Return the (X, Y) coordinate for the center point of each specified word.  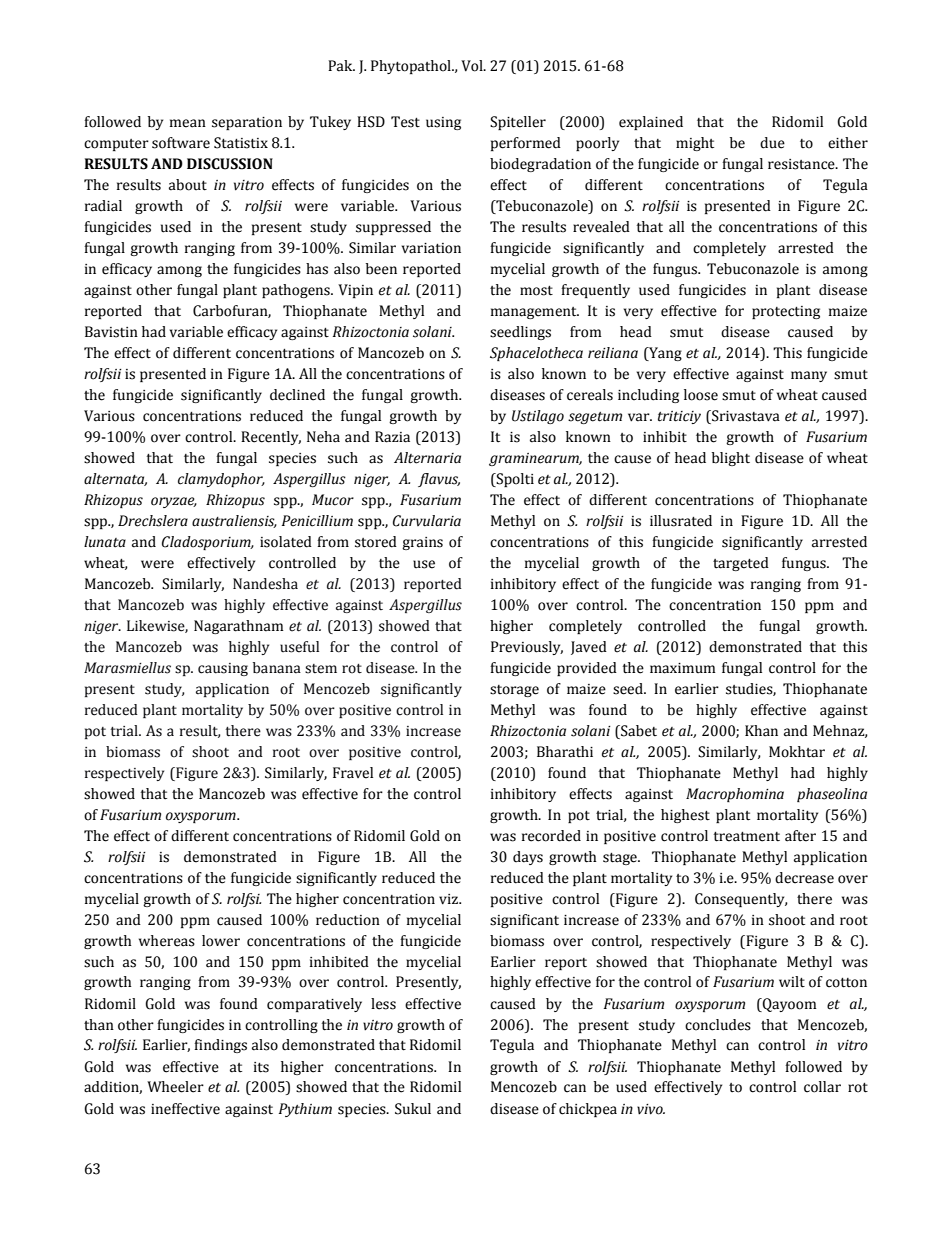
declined (297, 395)
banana (277, 668)
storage (514, 691)
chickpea (588, 1110)
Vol (473, 66)
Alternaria (427, 458)
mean (188, 123)
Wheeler (175, 1087)
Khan (761, 731)
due (772, 143)
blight (731, 459)
